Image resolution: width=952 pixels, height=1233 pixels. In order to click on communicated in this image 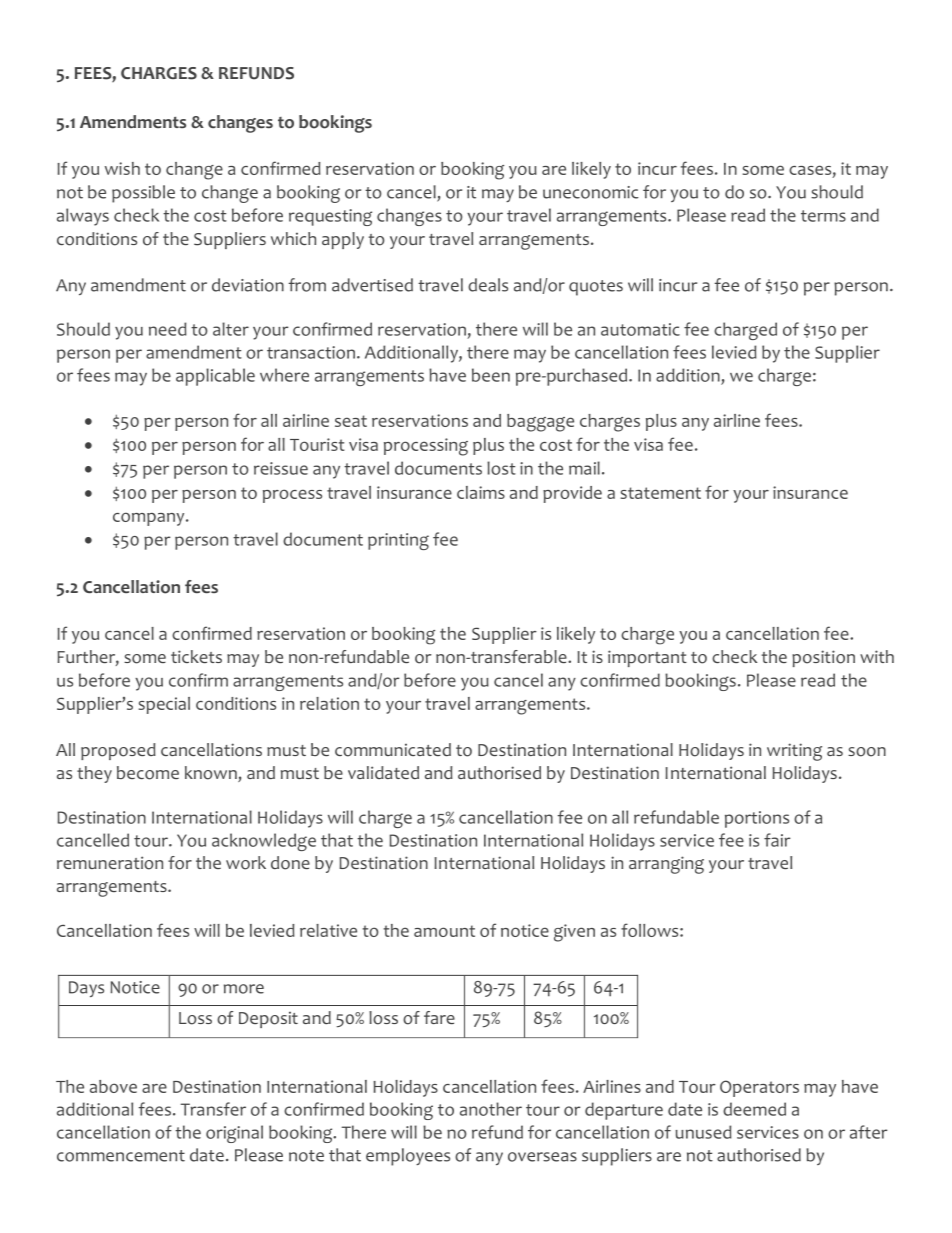, I will do `click(393, 750)`.
